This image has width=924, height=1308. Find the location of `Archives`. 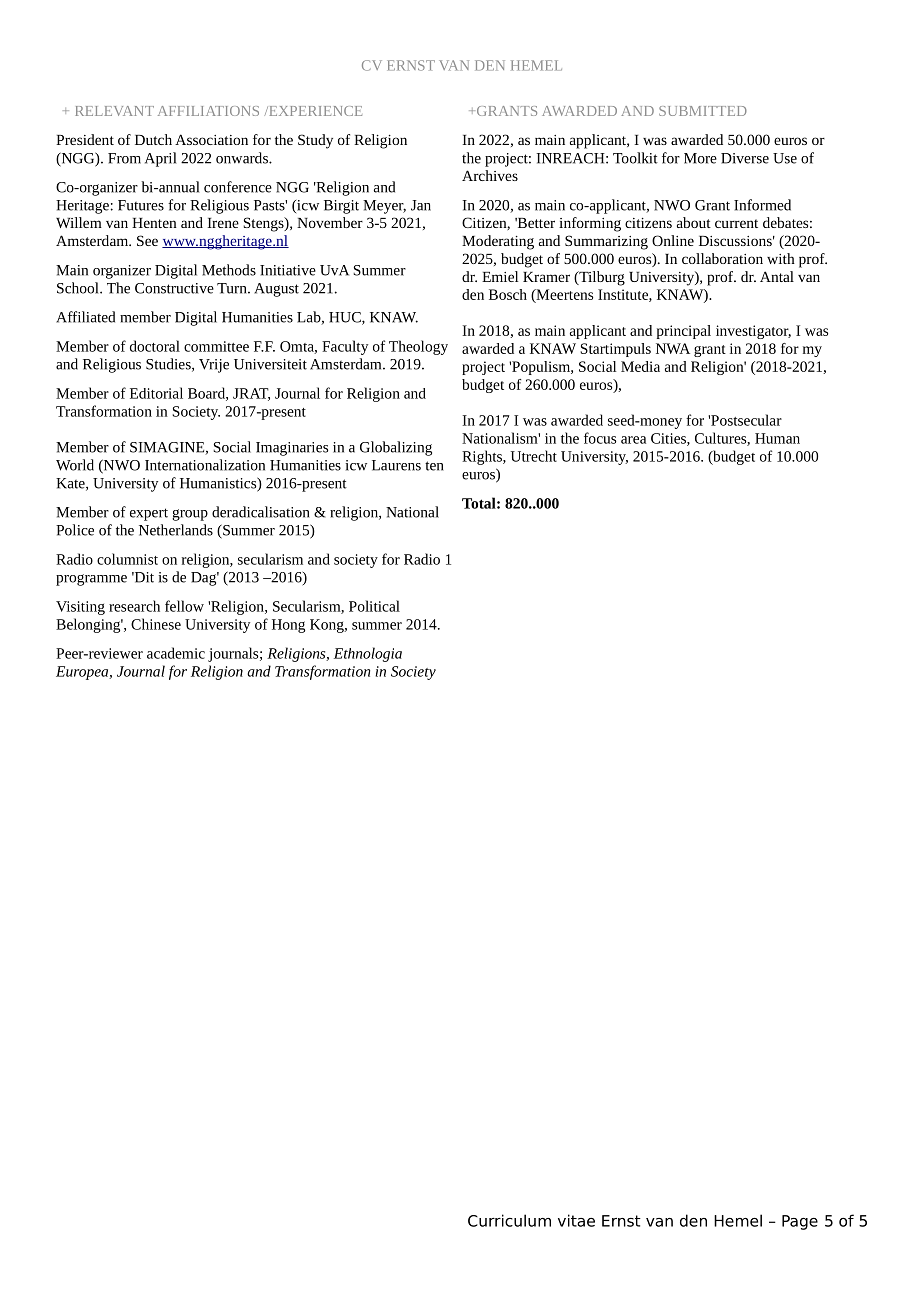

Archives is located at coordinates (490, 175).
